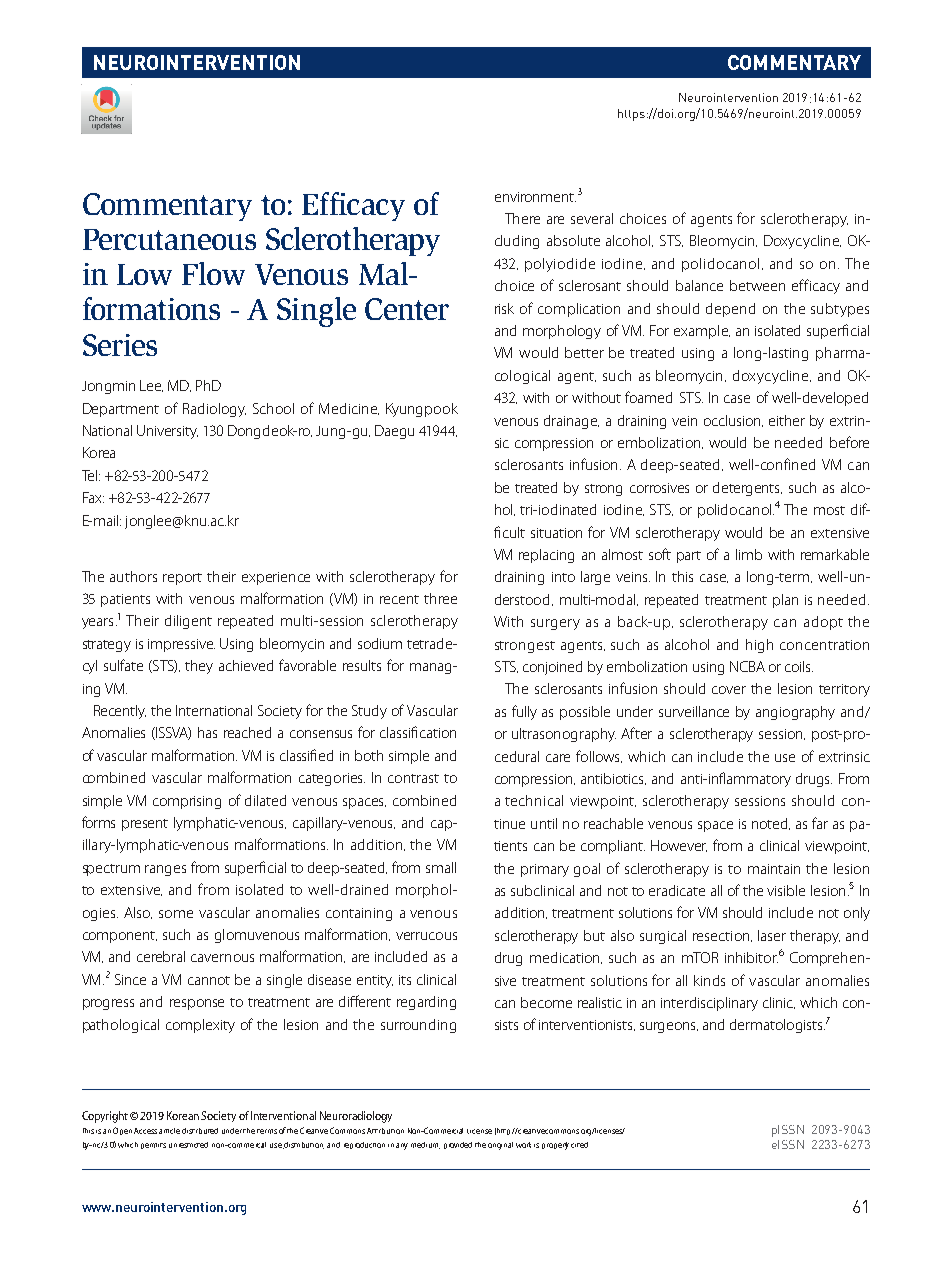 This screenshot has height=1270, width=952. Describe the element at coordinates (757, 285) in the screenshot. I see `between` at that location.
